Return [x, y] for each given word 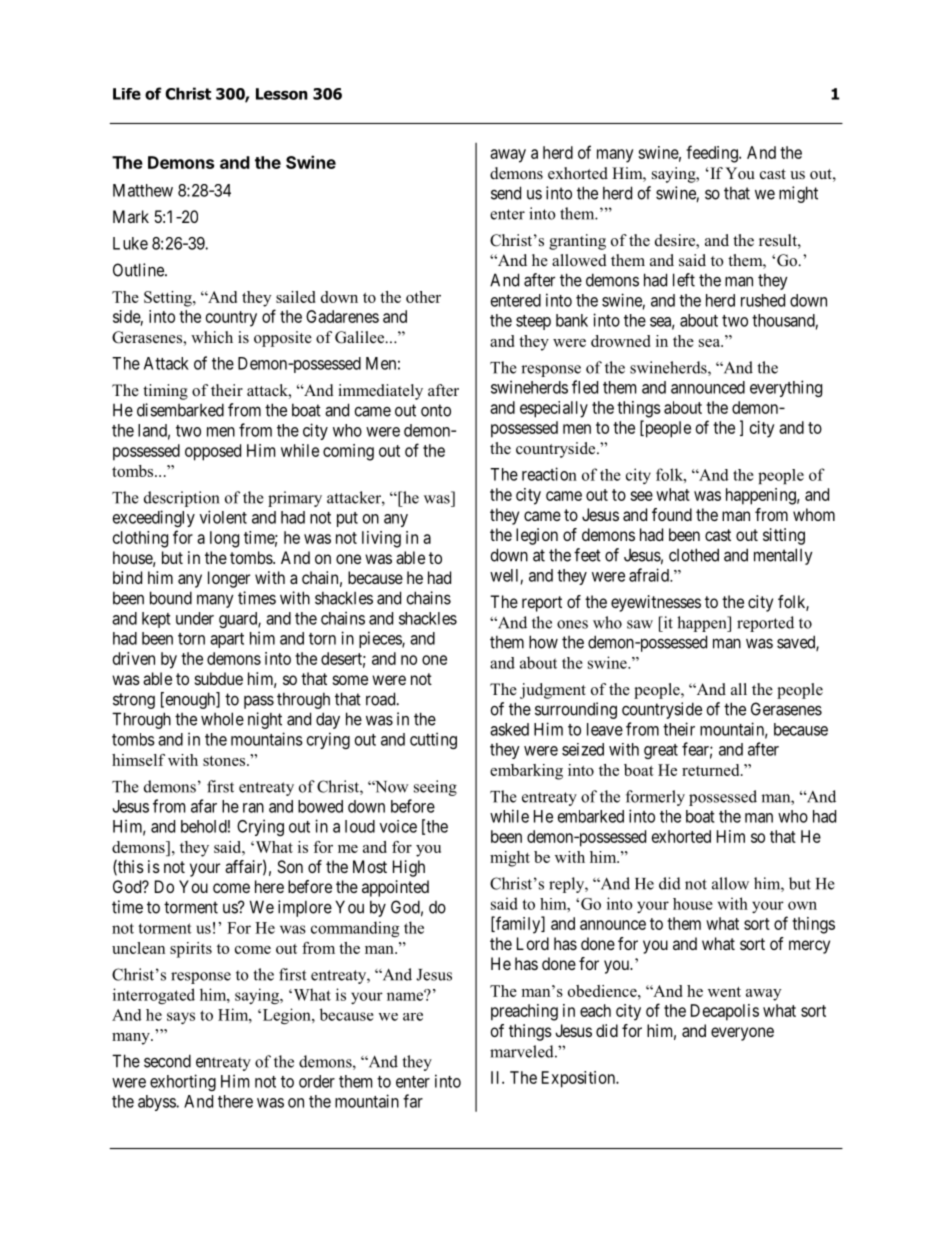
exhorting [183, 1082]
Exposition [579, 1079]
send [506, 193]
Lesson [282, 94]
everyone [742, 1034]
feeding [713, 154]
